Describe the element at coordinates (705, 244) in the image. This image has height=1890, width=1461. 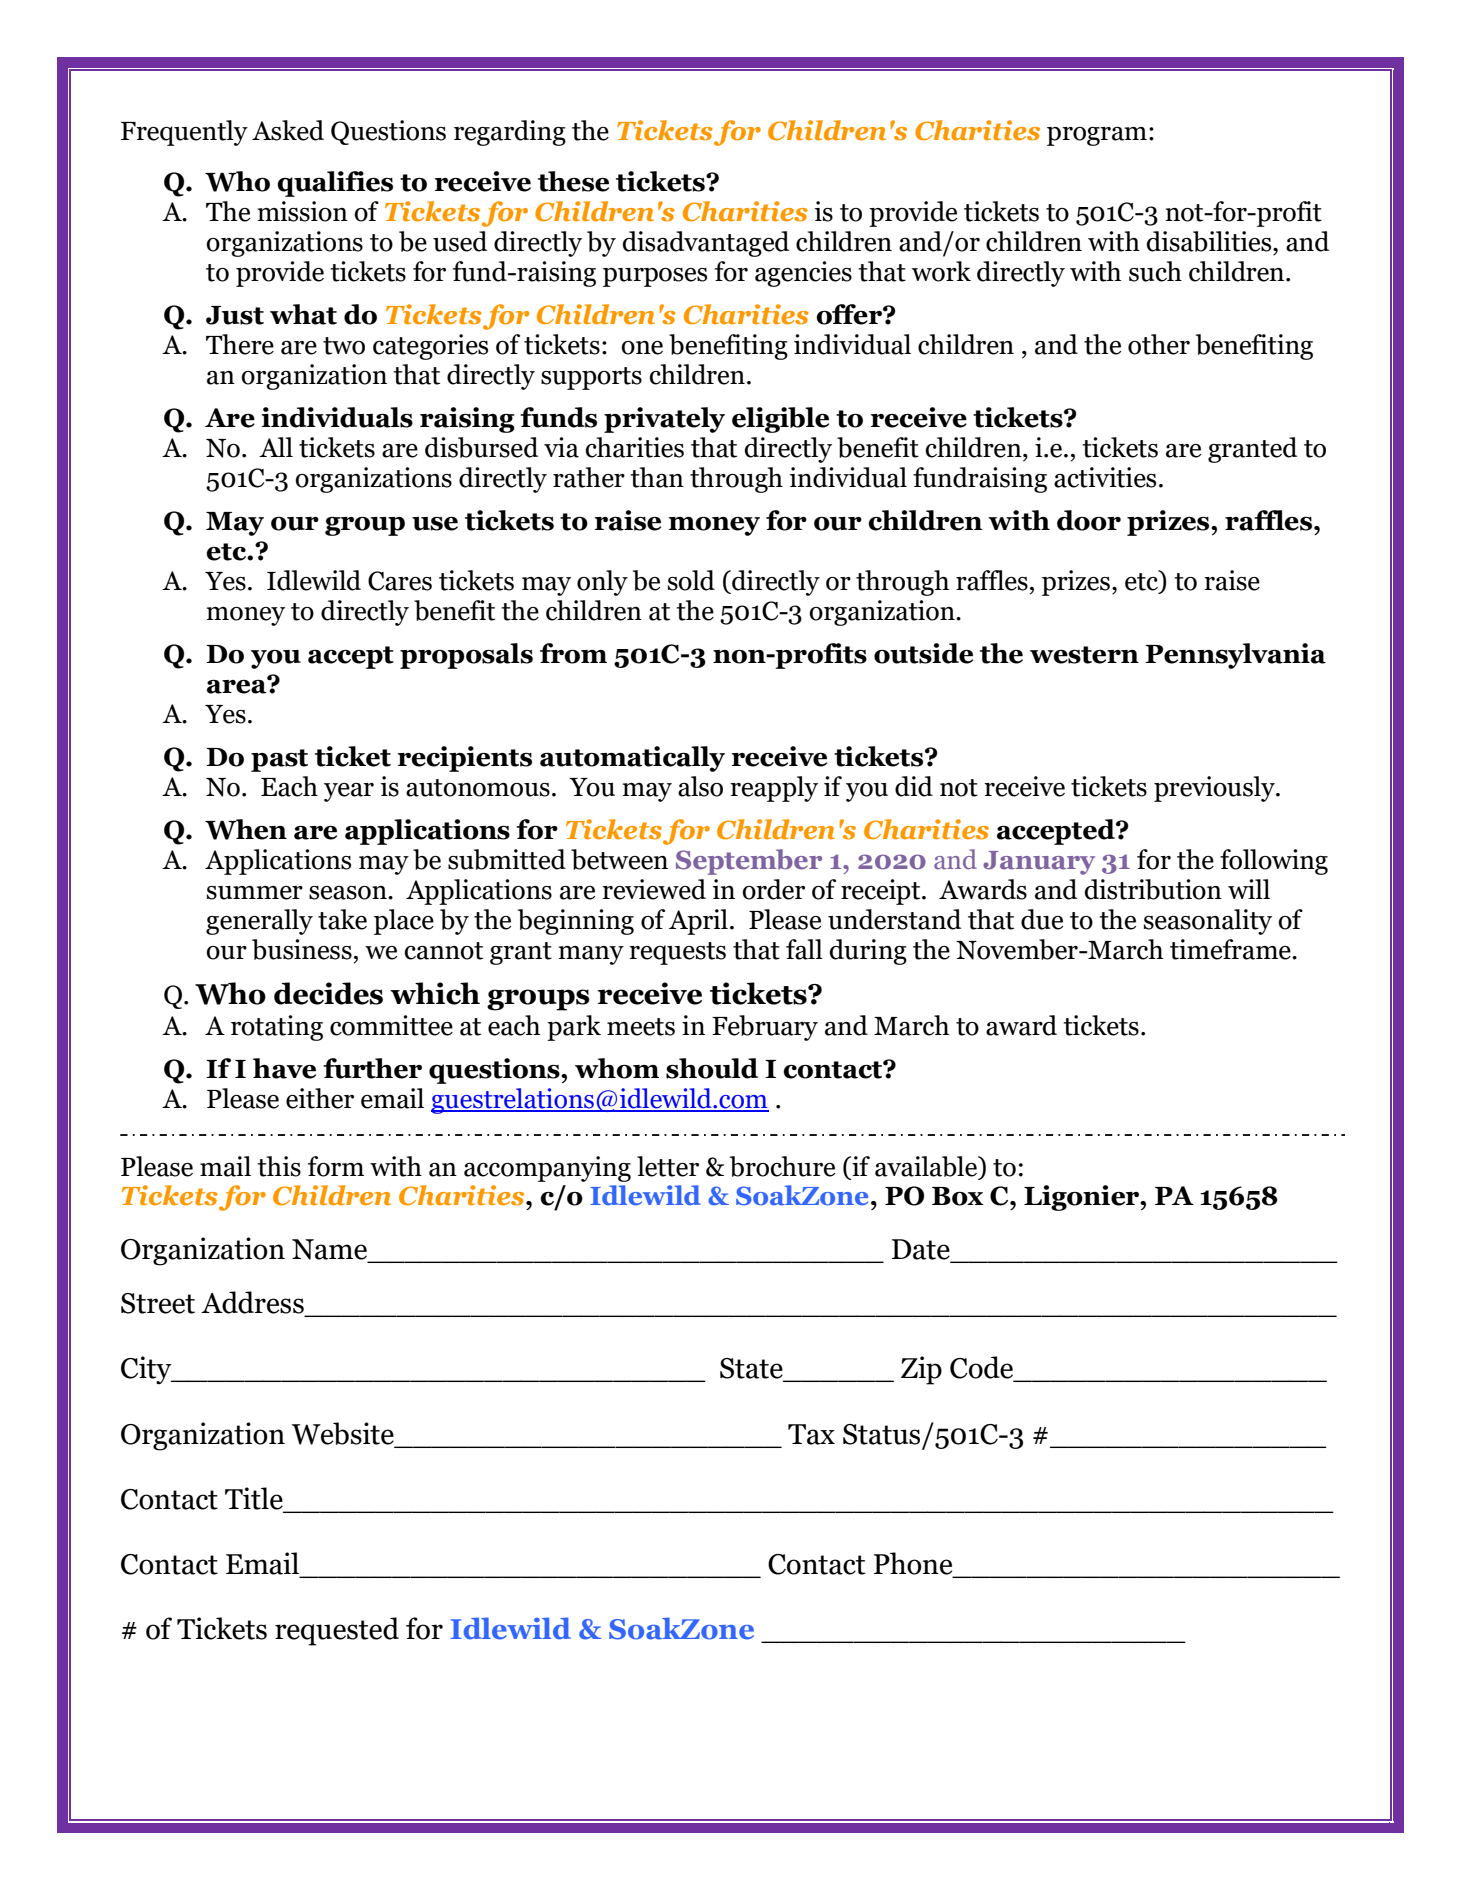
I see `disadvantaged` at that location.
